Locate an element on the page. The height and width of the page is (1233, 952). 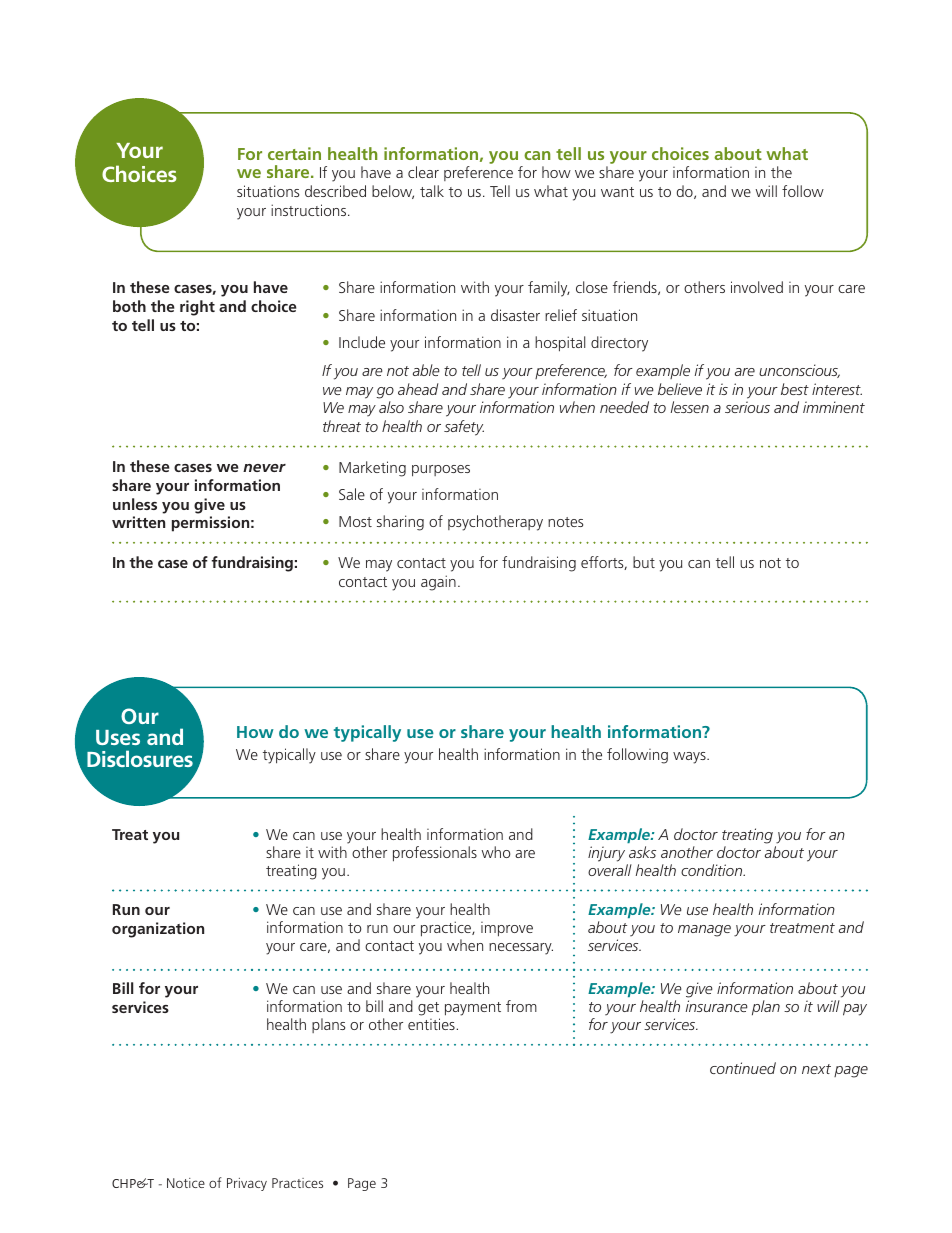
entities is located at coordinates (432, 1024).
